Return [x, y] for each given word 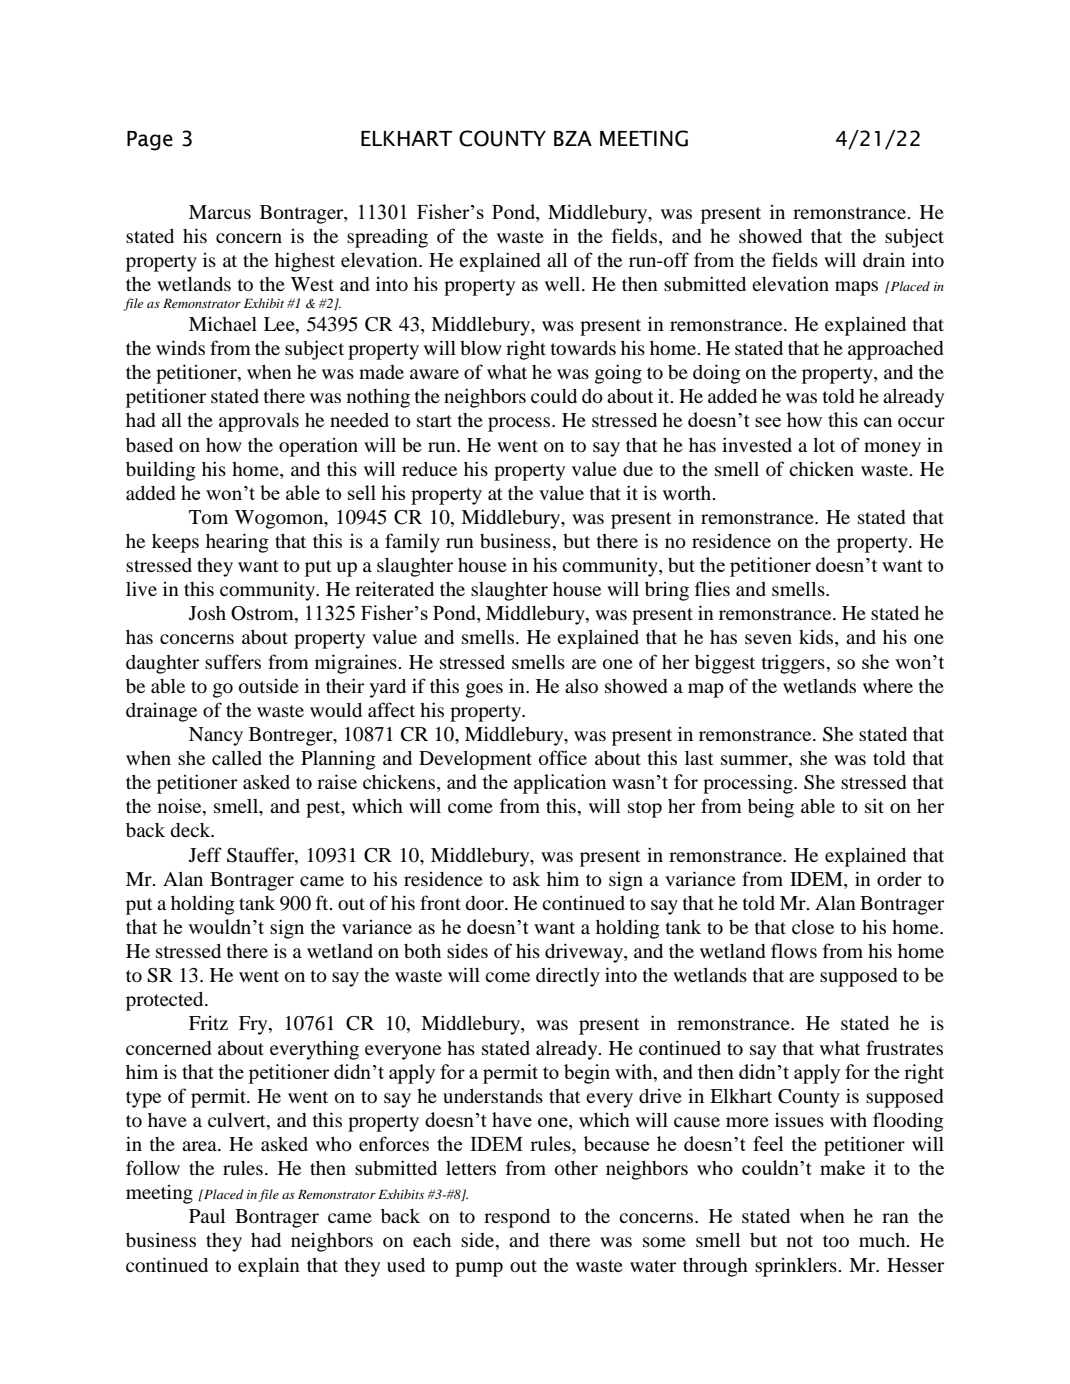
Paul [207, 1216]
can [878, 422]
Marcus [220, 212]
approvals [259, 422]
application [560, 784]
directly [568, 977]
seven [768, 639]
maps [856, 288]
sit [874, 805]
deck [191, 830]
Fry [254, 1025]
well [564, 284]
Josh [207, 613]
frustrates [904, 1047]
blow [481, 348]
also [581, 686]
